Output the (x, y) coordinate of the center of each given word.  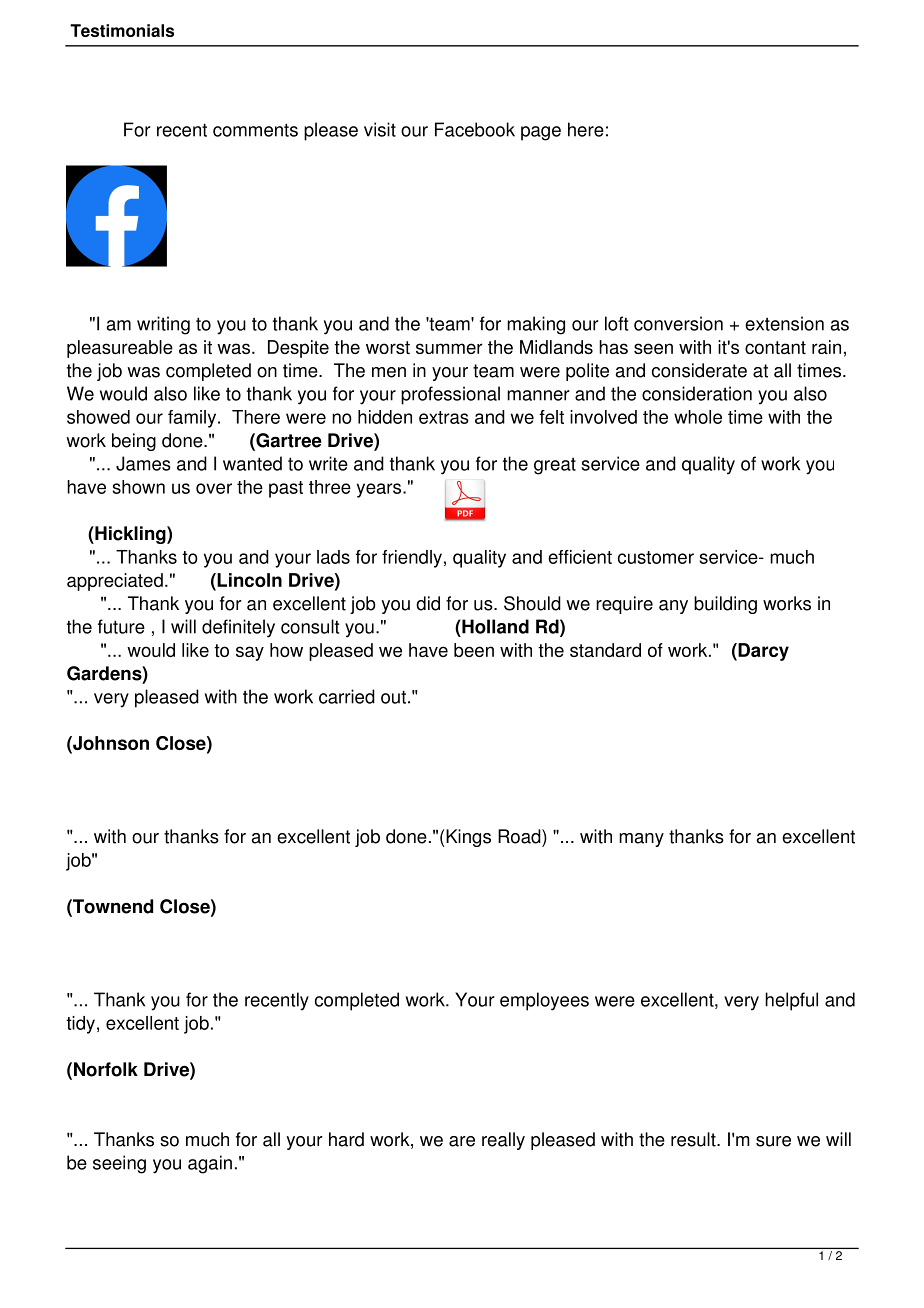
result (694, 1139)
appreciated (115, 582)
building (725, 605)
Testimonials (122, 30)
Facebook (475, 129)
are (462, 1141)
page (541, 133)
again (210, 1164)
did (428, 603)
